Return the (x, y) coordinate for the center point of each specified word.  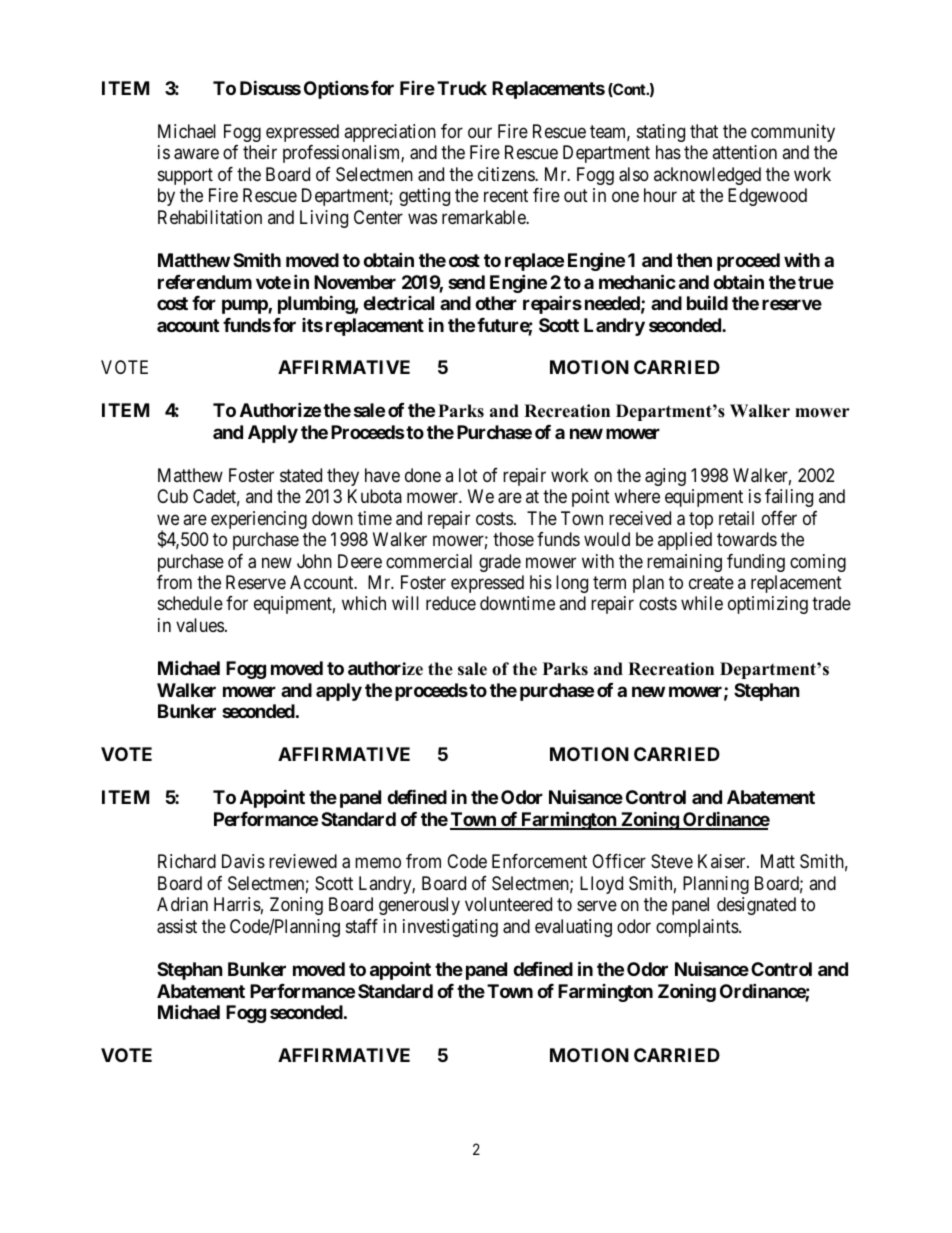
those (513, 539)
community (793, 133)
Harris (237, 904)
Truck (462, 88)
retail (736, 518)
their (260, 152)
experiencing (259, 520)
